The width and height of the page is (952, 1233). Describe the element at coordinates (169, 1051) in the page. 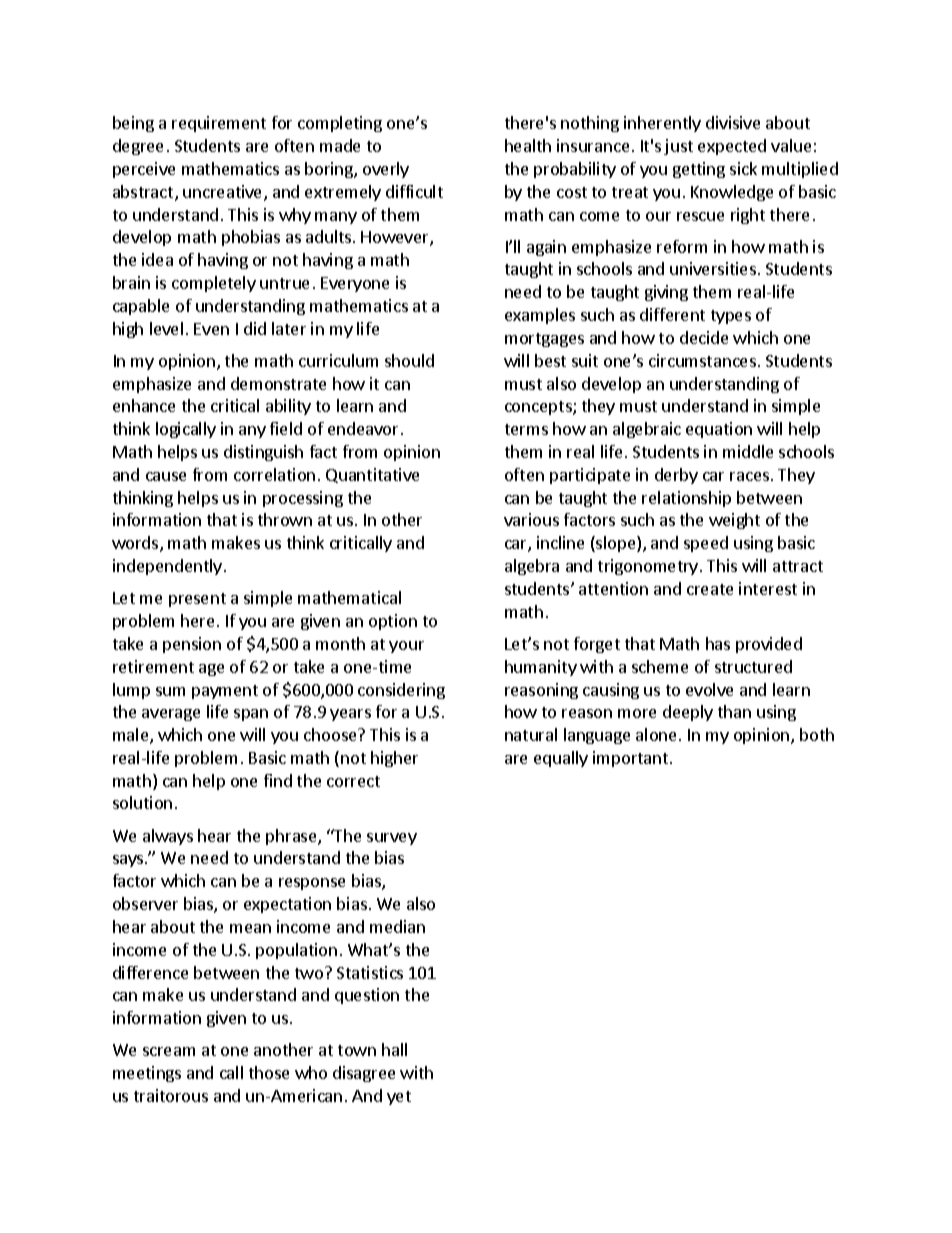

I see `scream` at that location.
